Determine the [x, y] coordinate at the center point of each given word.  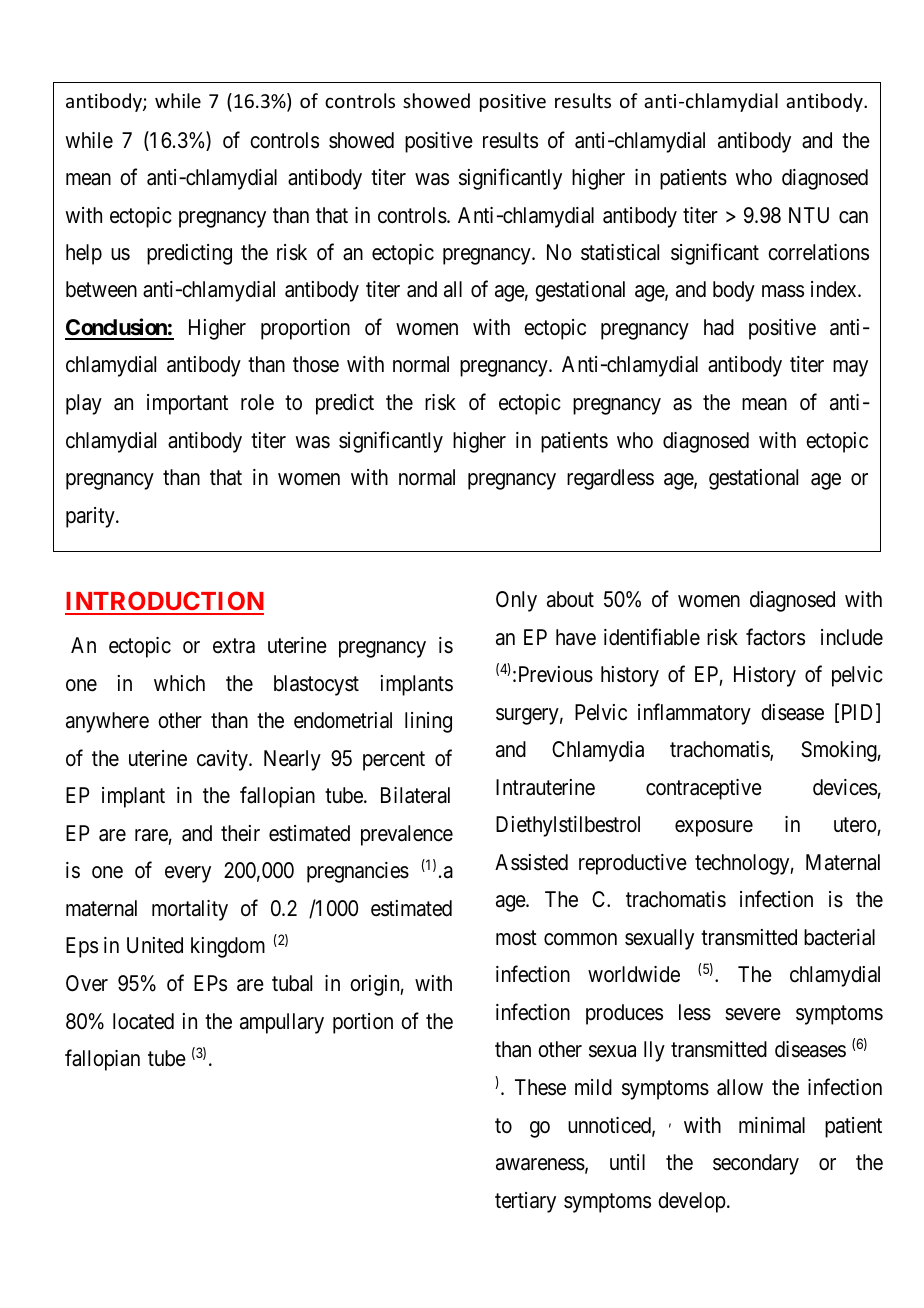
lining [428, 722]
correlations [818, 252]
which [179, 683]
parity [91, 517]
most [516, 938]
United [155, 945]
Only [516, 601]
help [84, 254]
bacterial [839, 937]
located [143, 1021]
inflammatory [694, 714]
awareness [540, 1164]
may [850, 369]
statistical [620, 252]
